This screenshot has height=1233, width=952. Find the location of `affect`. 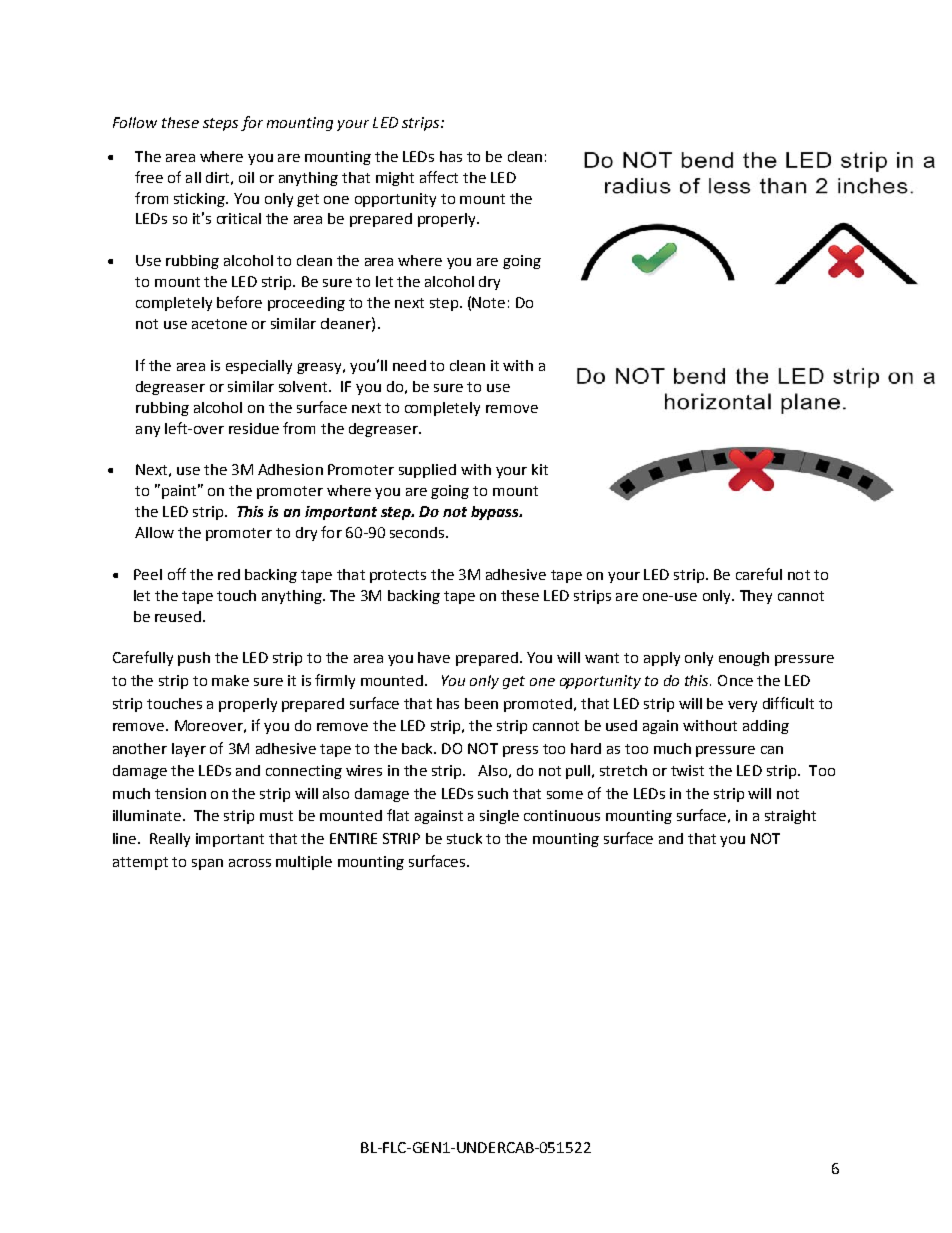

affect is located at coordinates (439, 177).
